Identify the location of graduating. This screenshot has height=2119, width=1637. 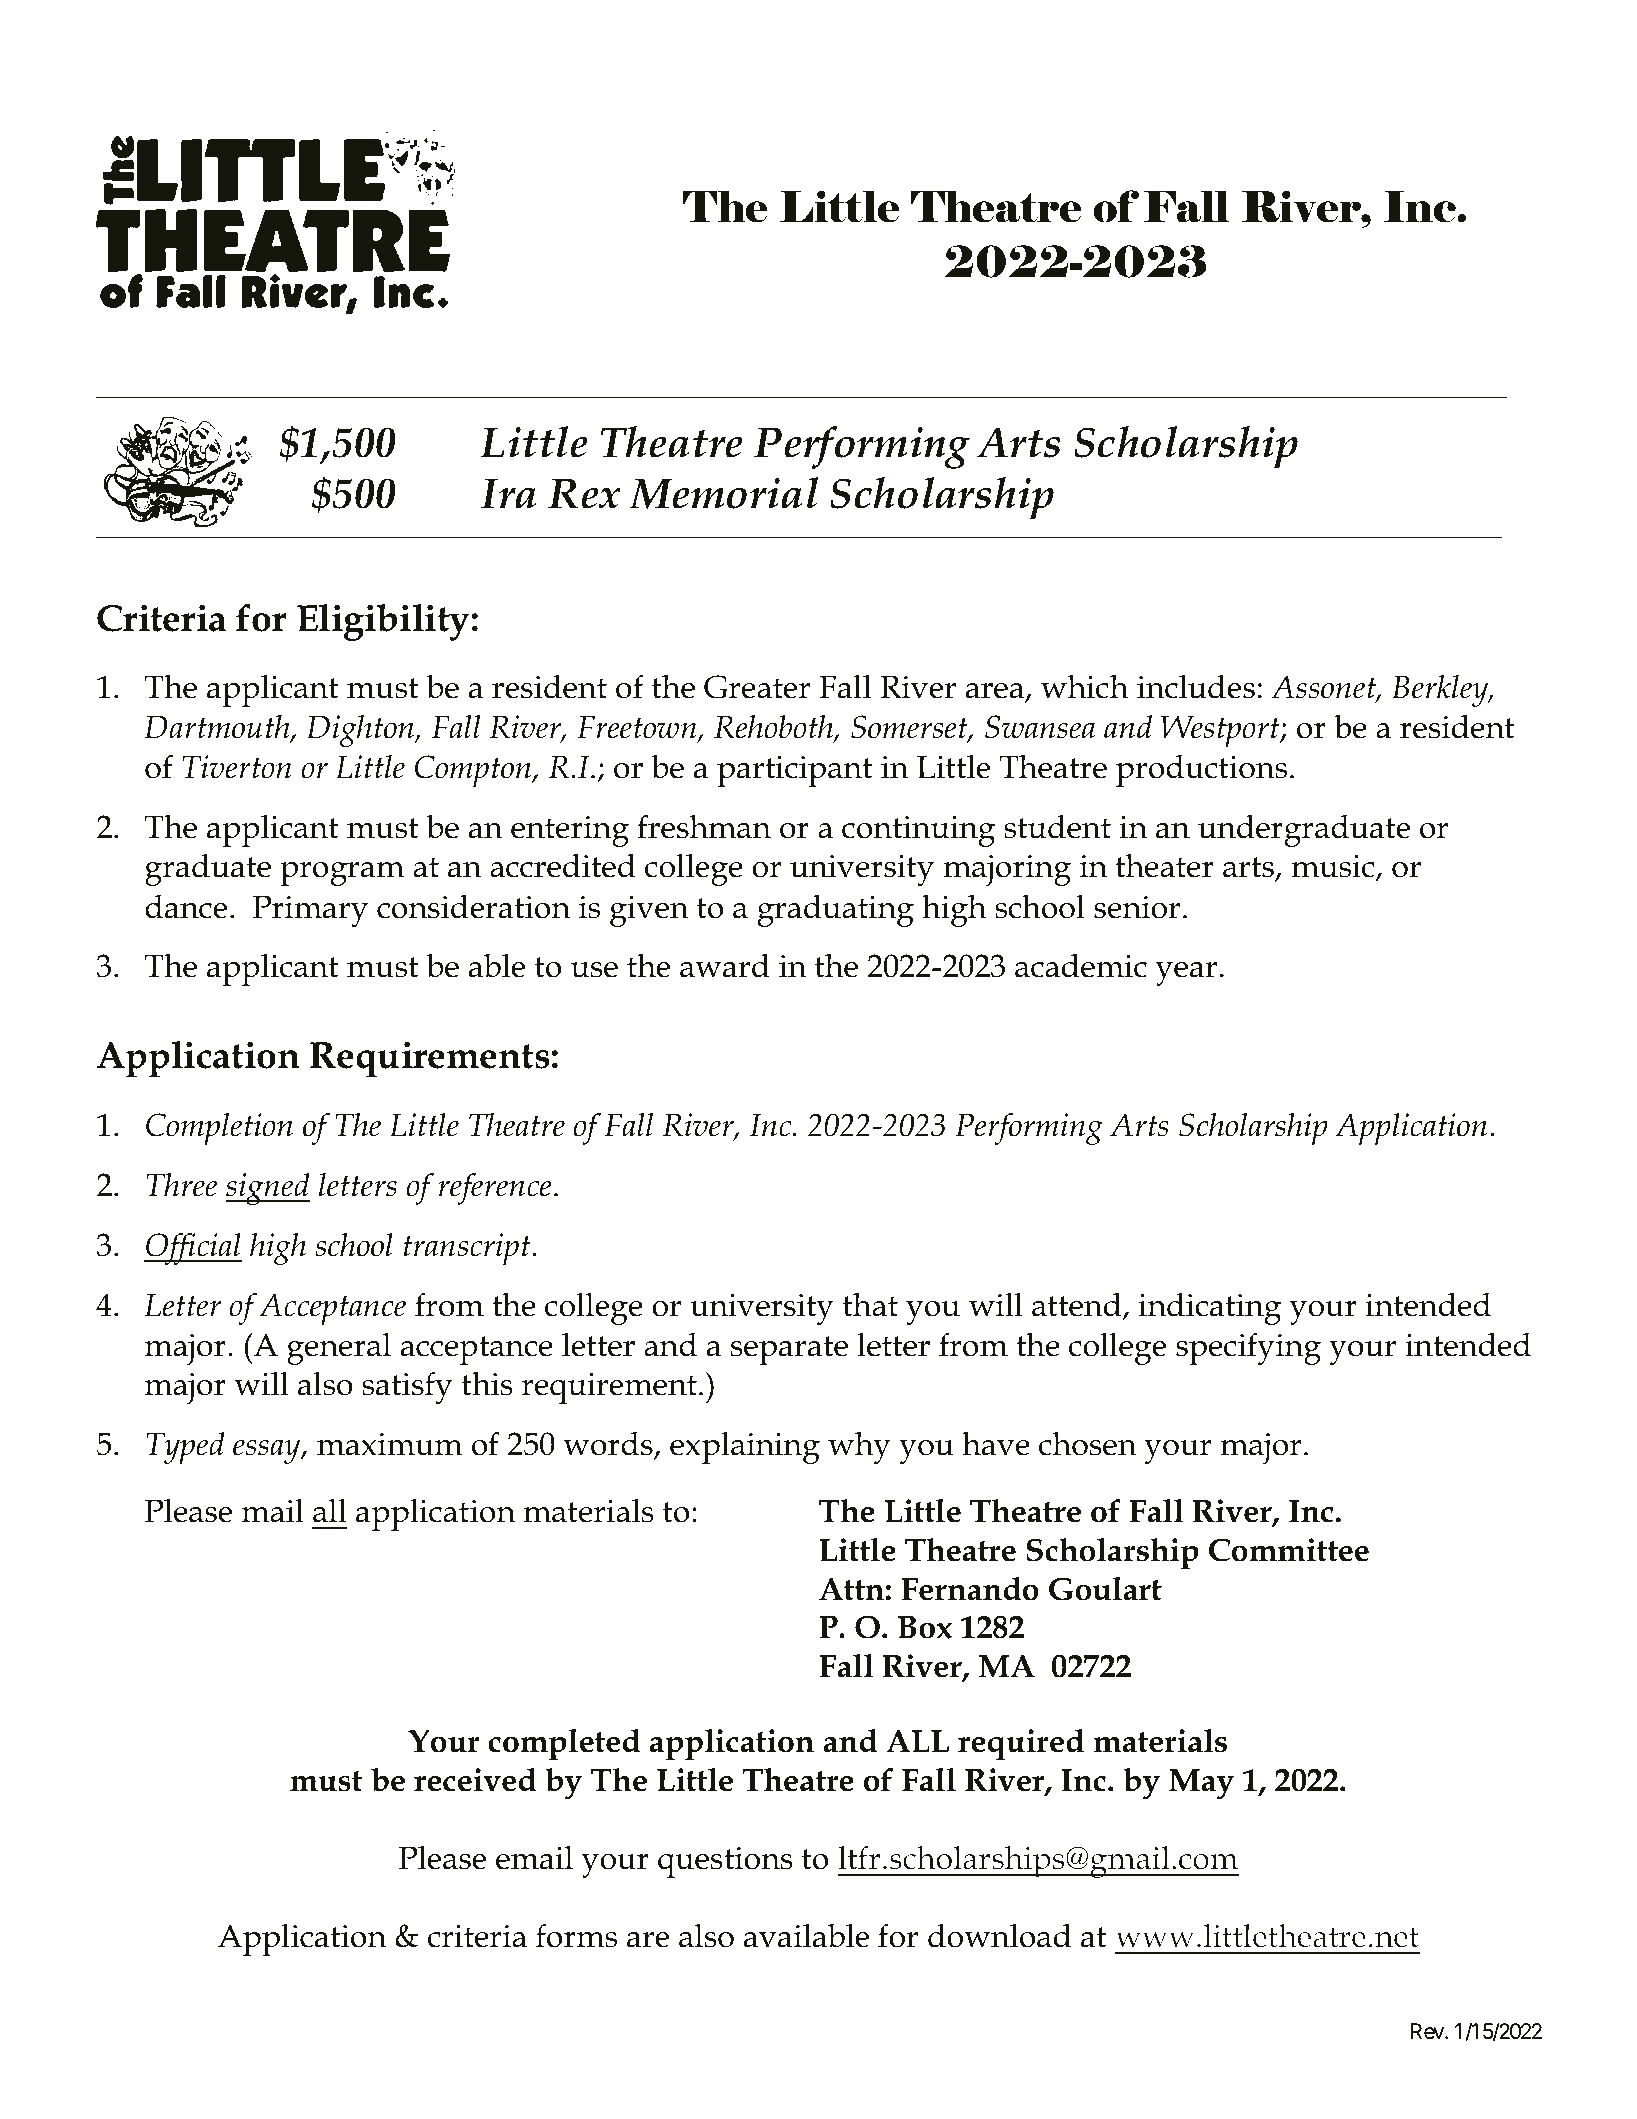
(836, 910).
